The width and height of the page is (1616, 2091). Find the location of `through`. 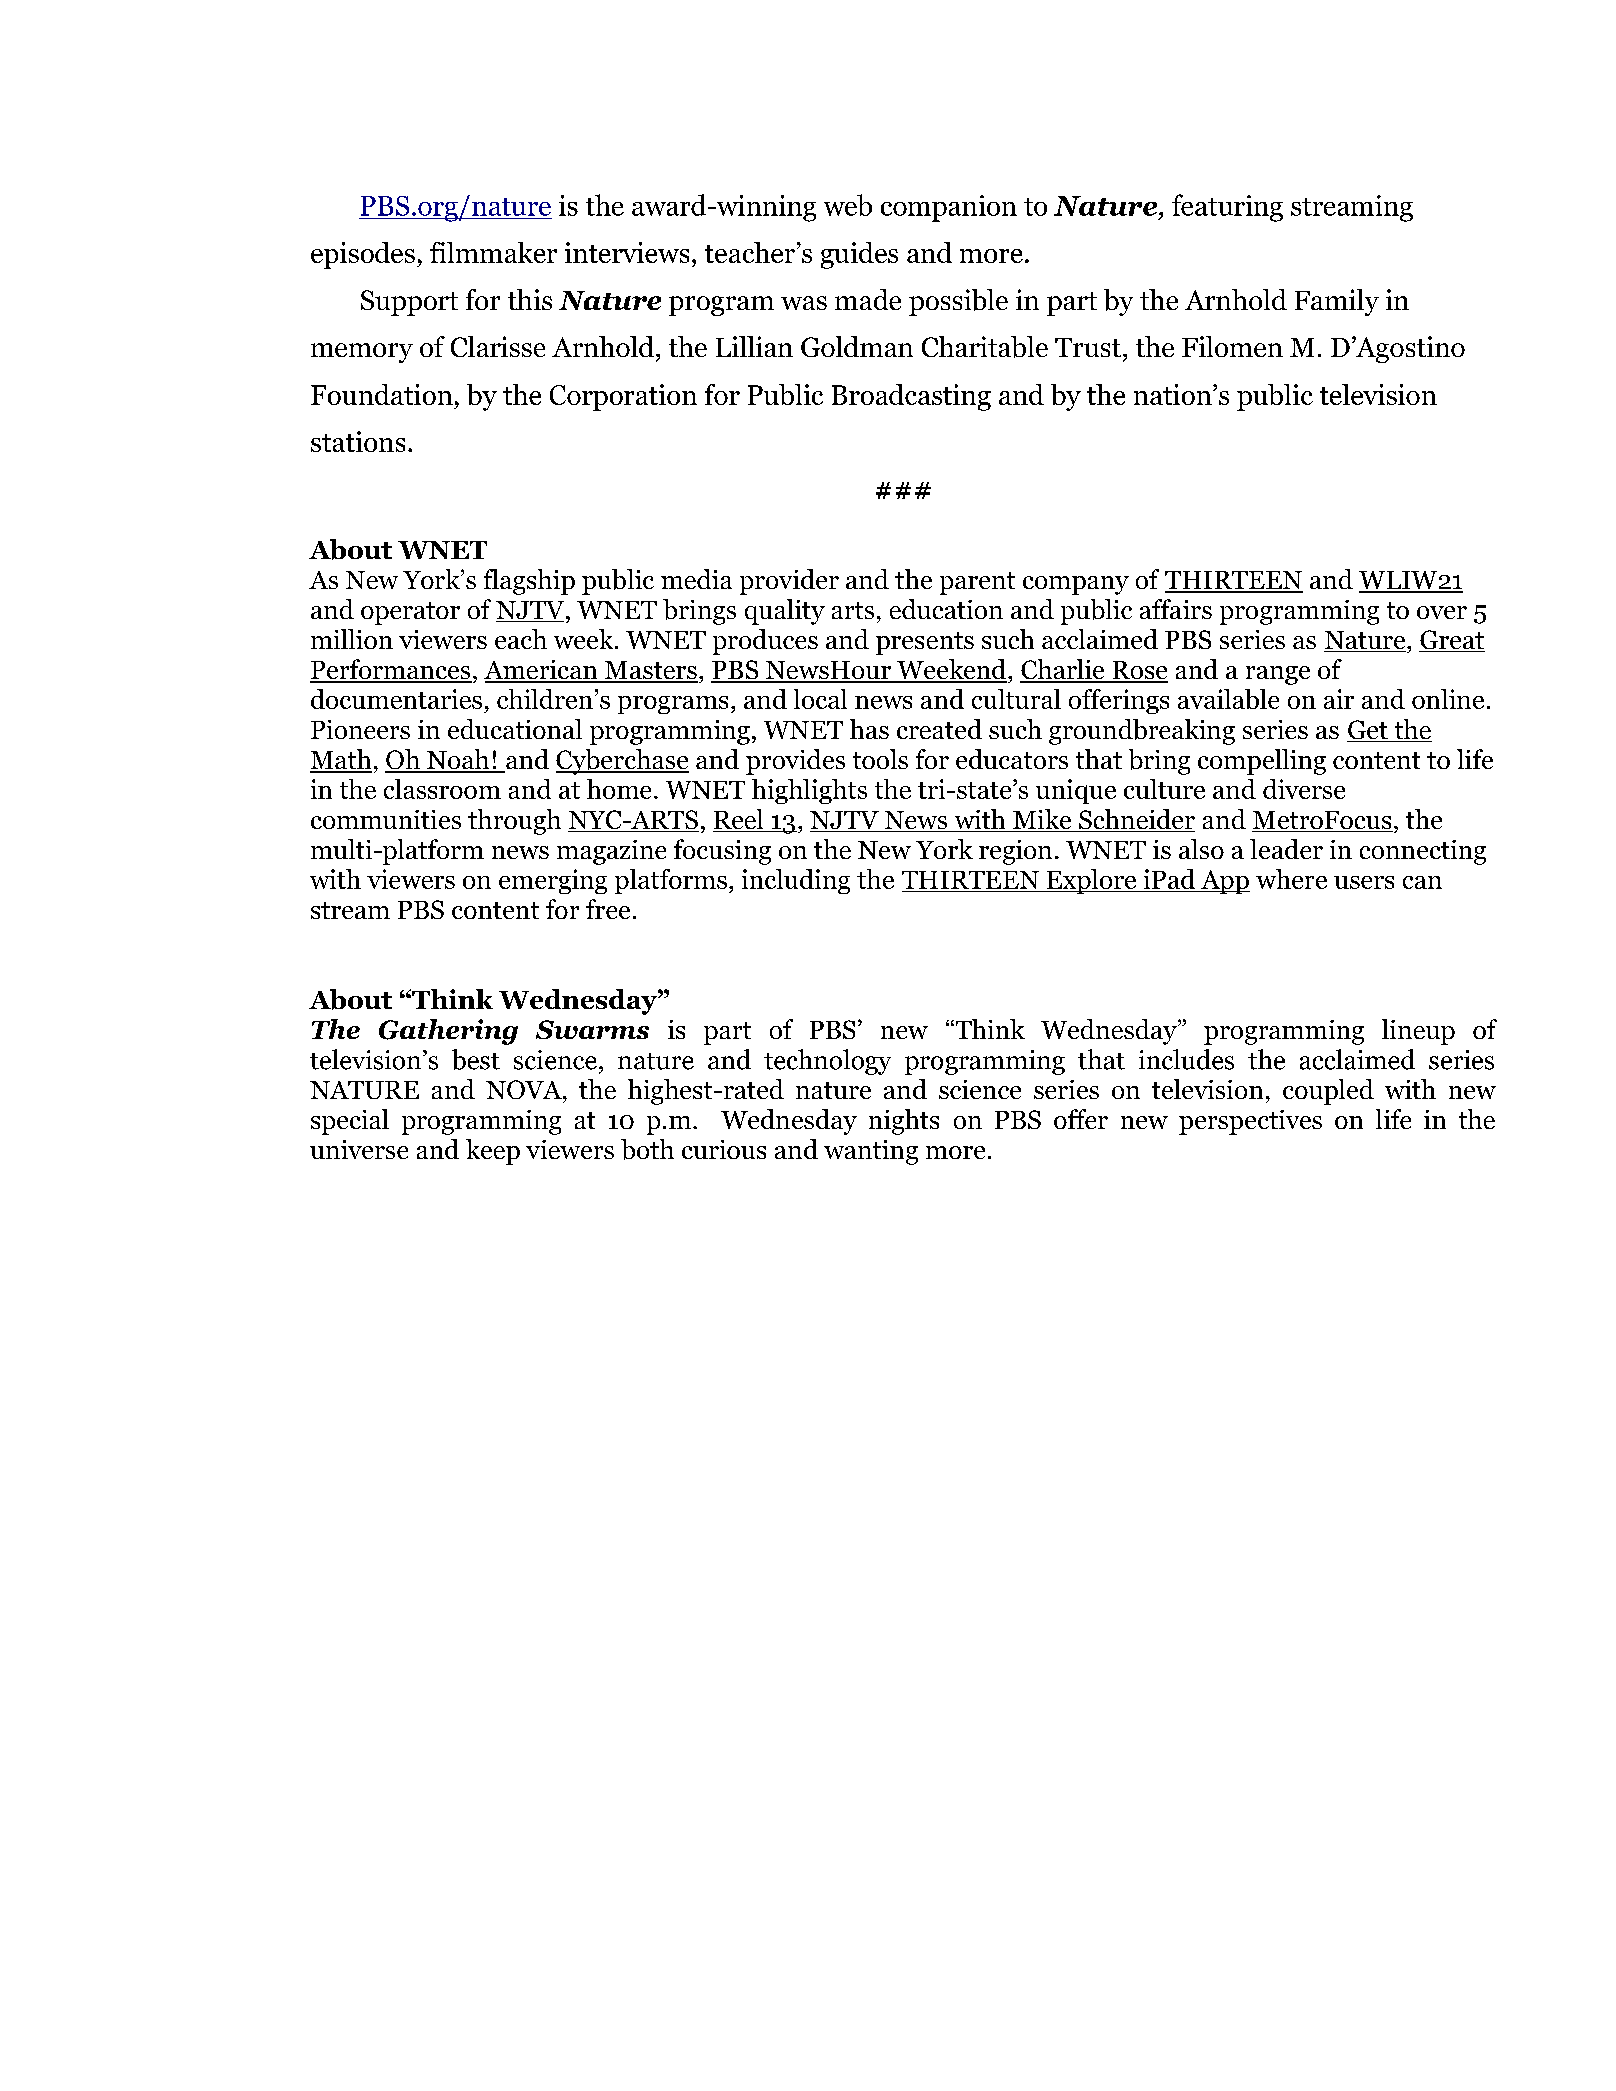

through is located at coordinates (514, 822).
